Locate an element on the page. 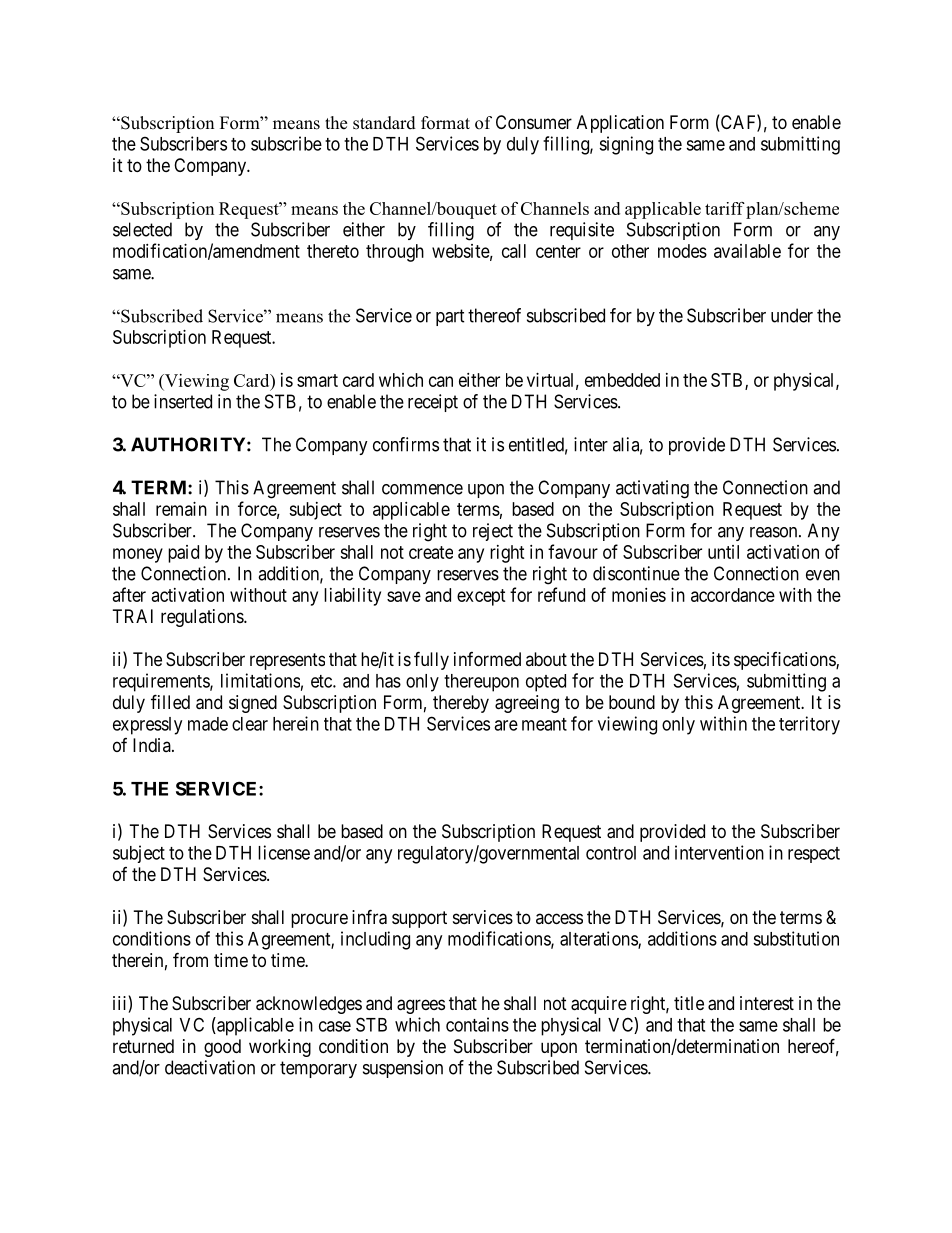  Consumer is located at coordinates (534, 122).
